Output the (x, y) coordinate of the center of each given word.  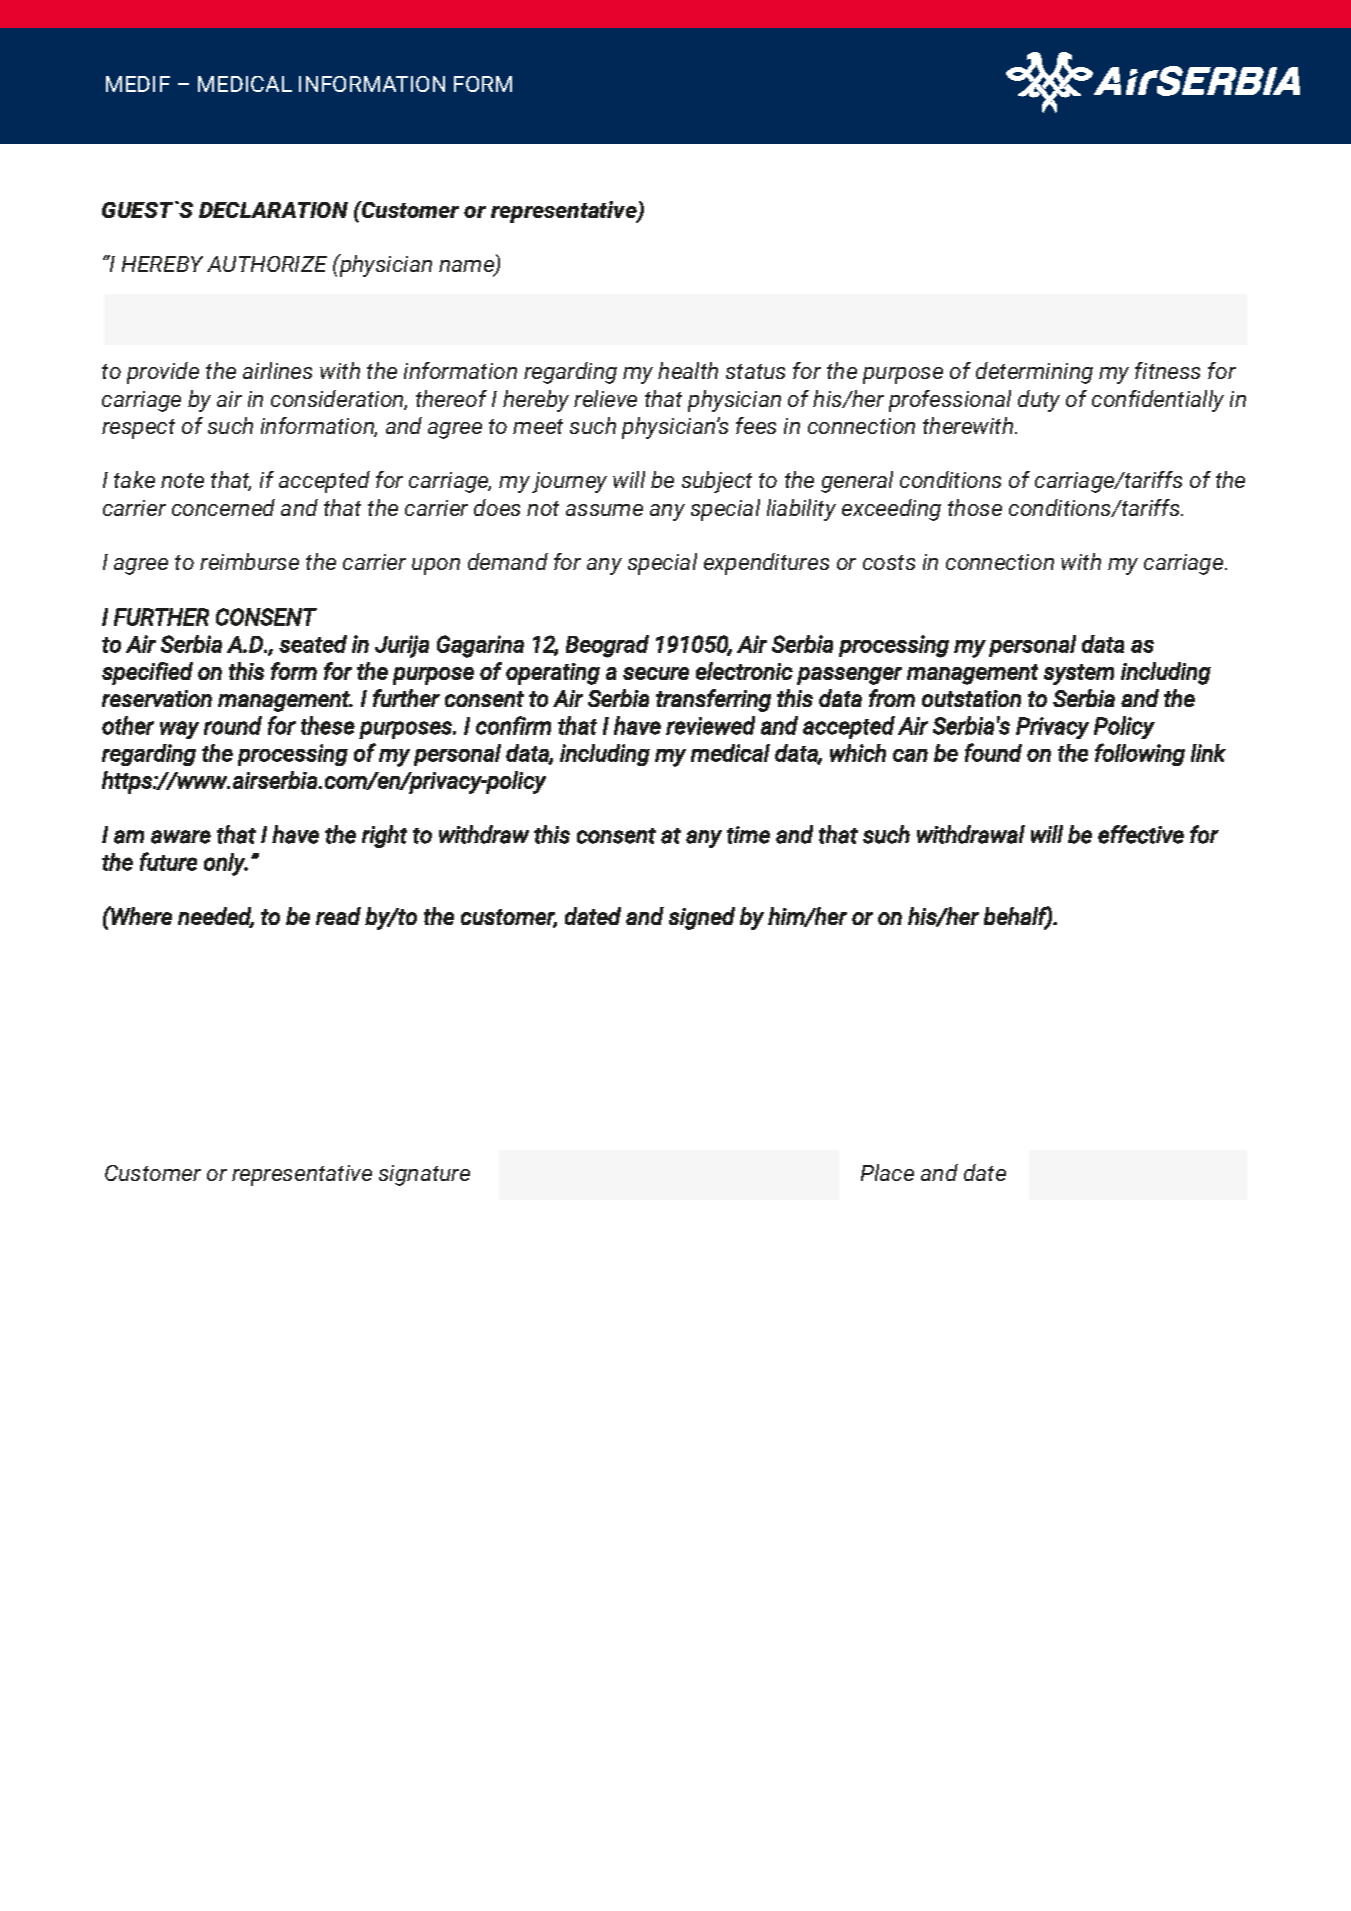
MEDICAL (245, 84)
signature (424, 1175)
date (985, 1172)
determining (1034, 373)
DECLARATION (273, 210)
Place (887, 1172)
